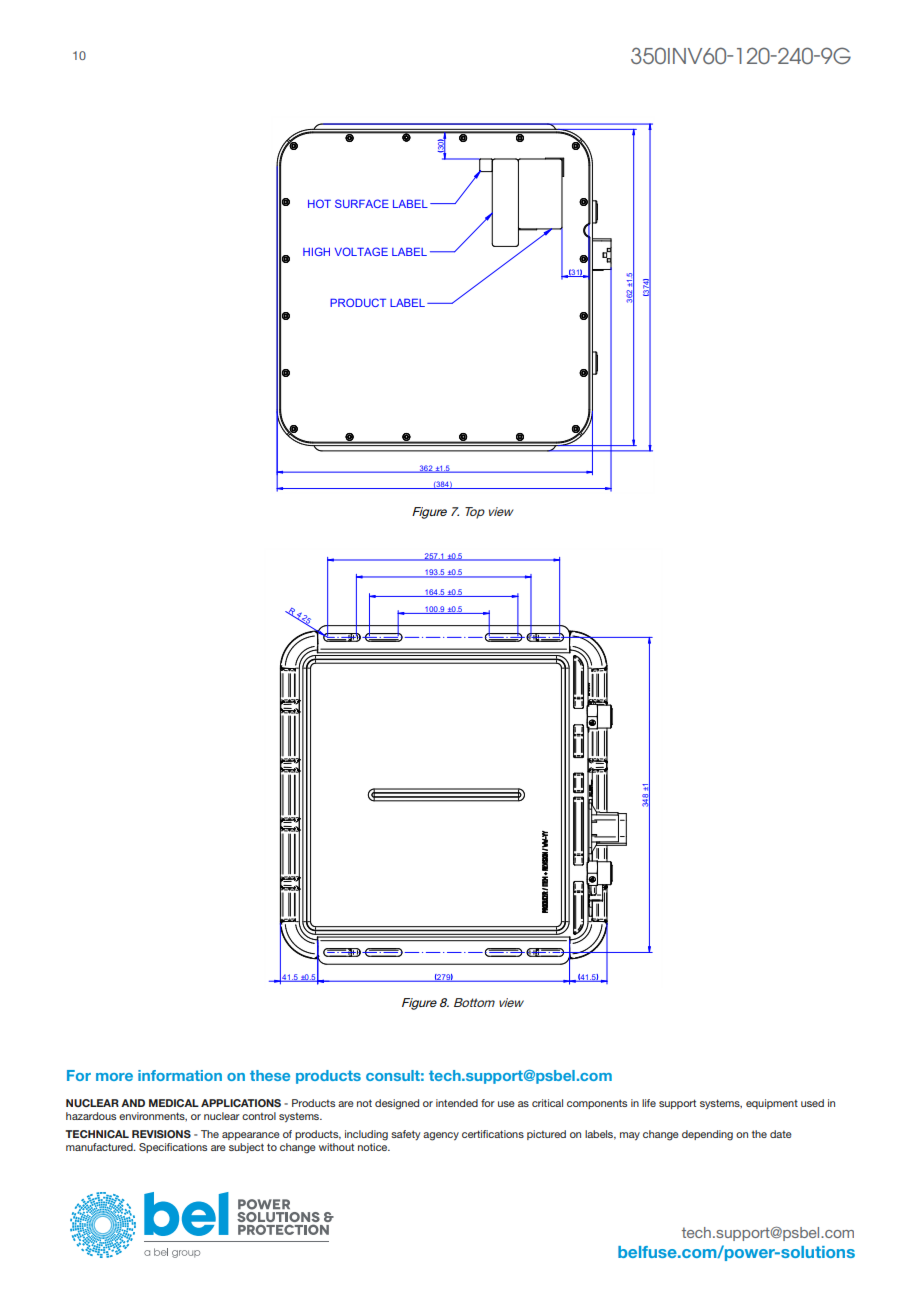 The image size is (924, 1308). What do you see at coordinates (174, 1103) in the page?
I see `MEDICAL` at bounding box center [174, 1103].
